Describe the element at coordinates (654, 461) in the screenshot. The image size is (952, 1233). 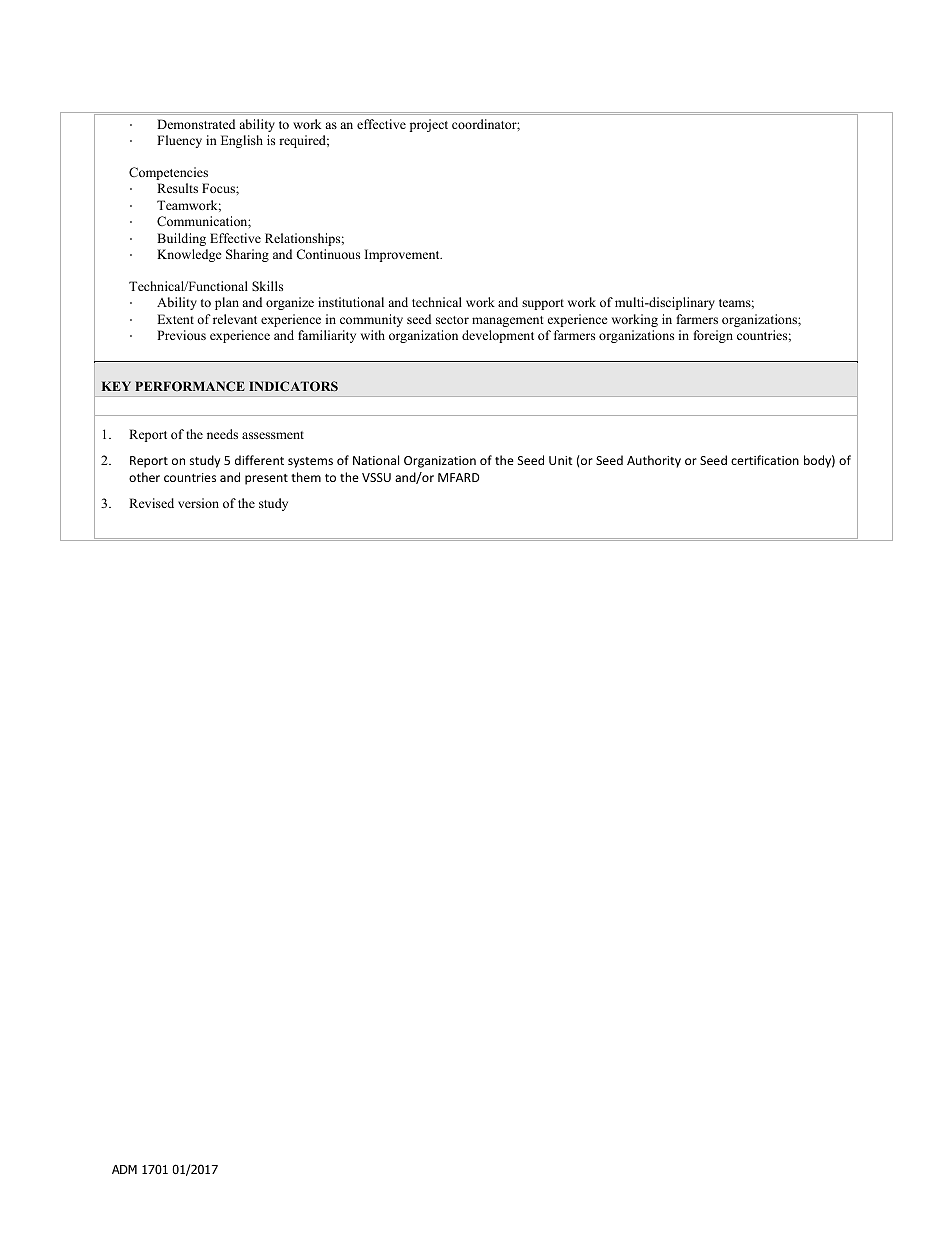
I see `Authority` at that location.
